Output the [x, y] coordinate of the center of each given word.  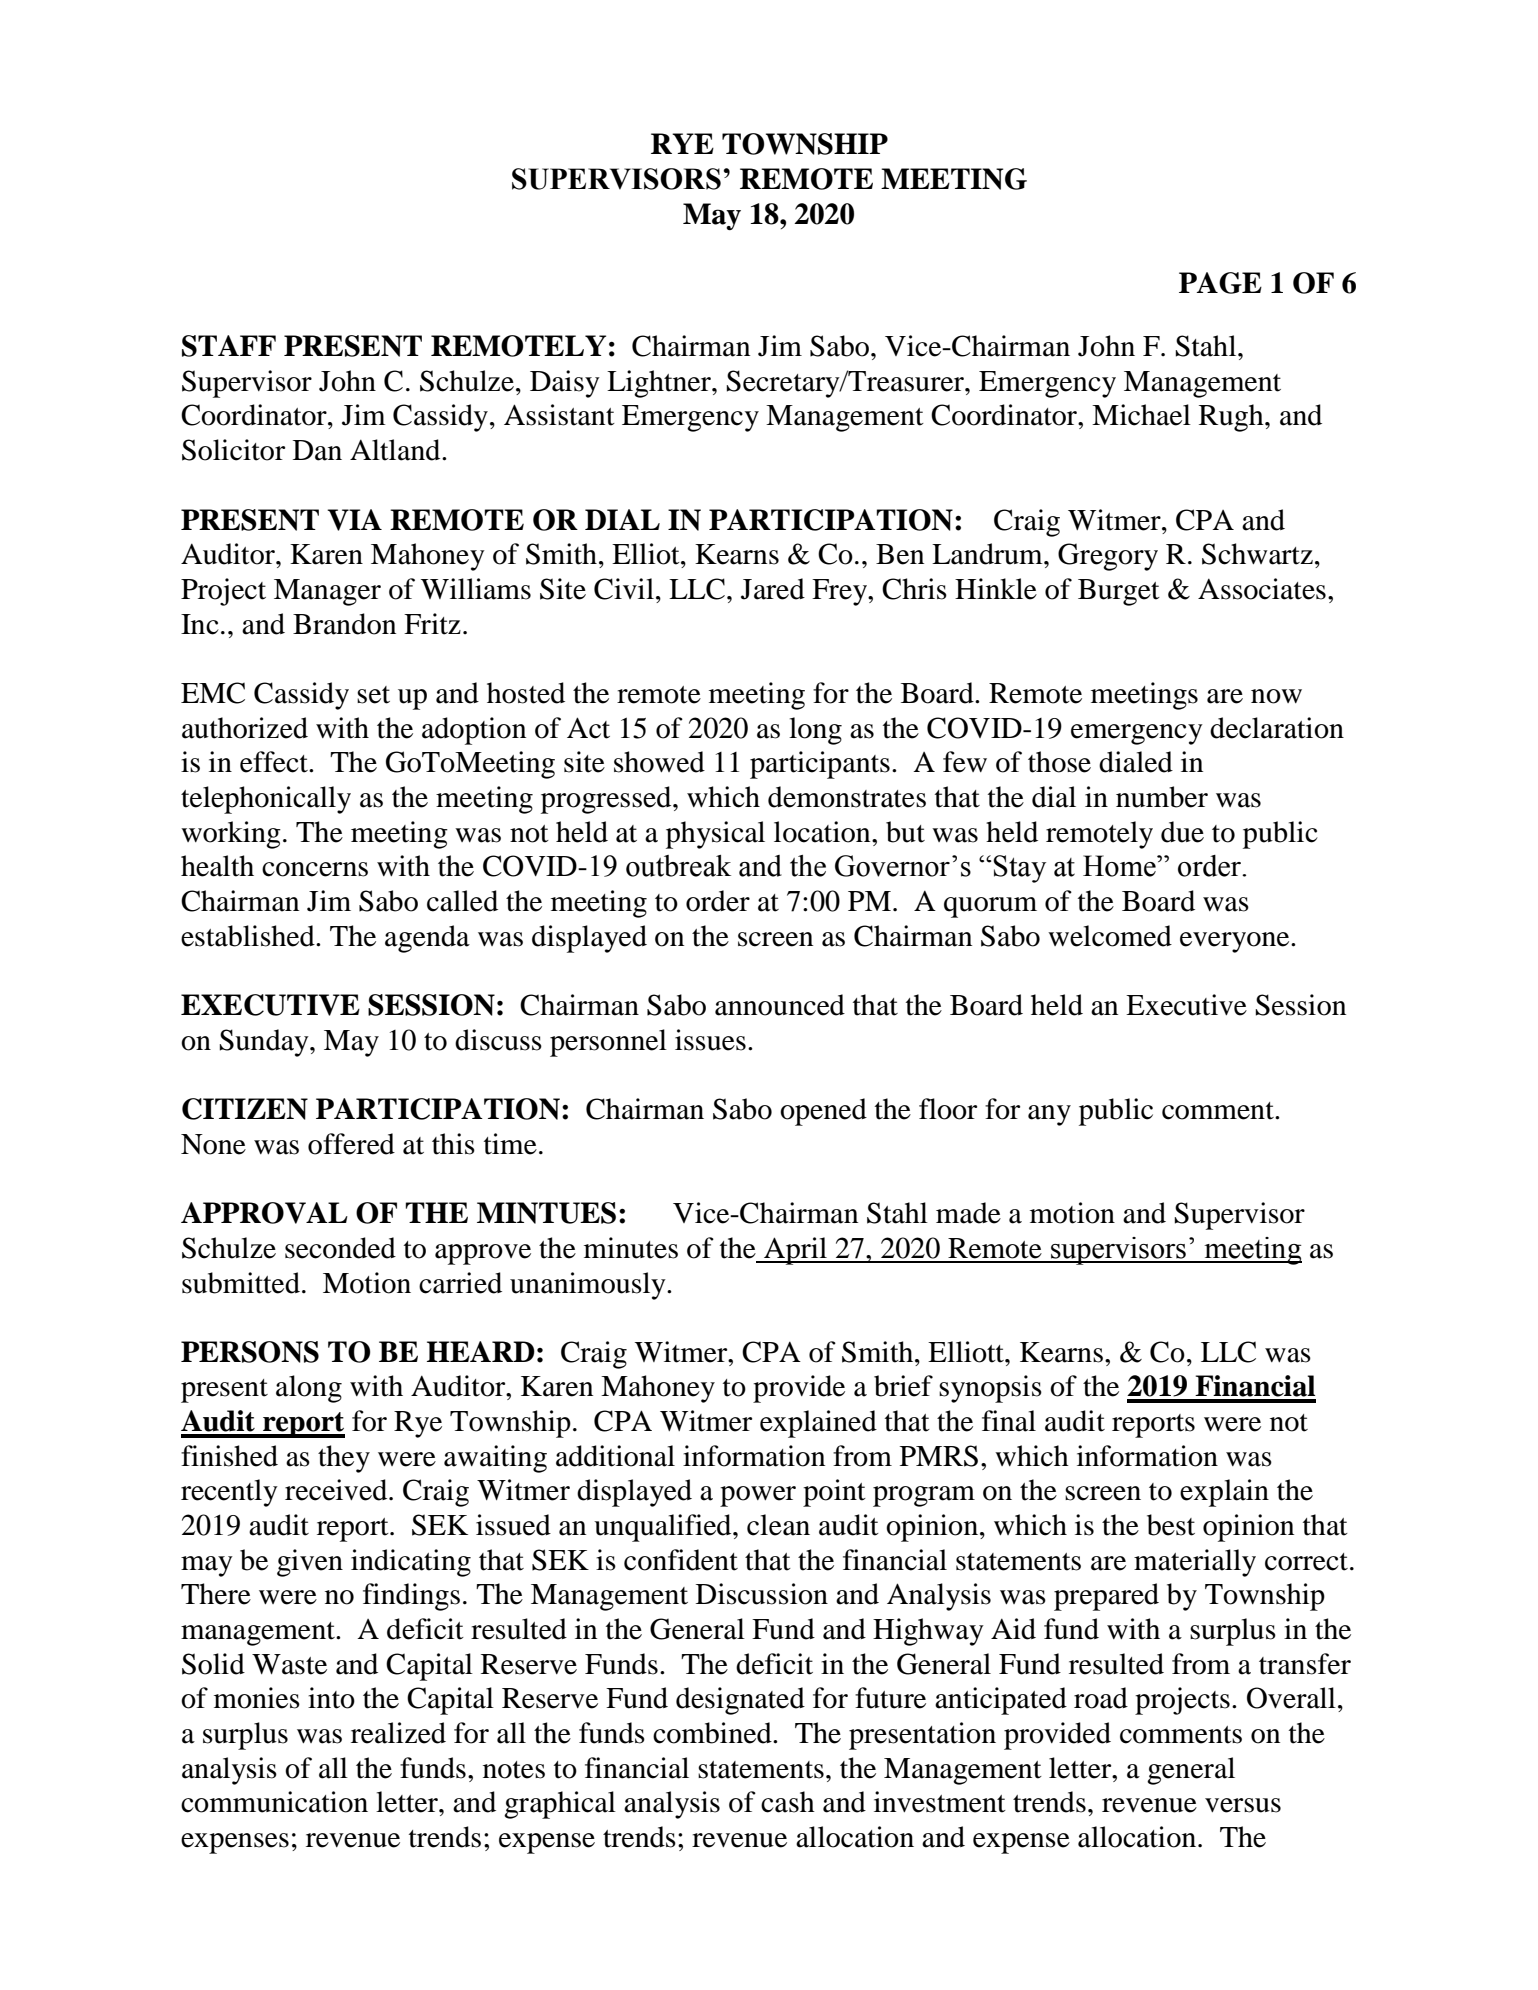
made [968, 1213]
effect [275, 762]
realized [398, 1733]
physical [715, 835]
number [1162, 797]
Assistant [559, 415]
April [795, 1251]
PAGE [1220, 283]
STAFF [229, 346]
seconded [340, 1248]
